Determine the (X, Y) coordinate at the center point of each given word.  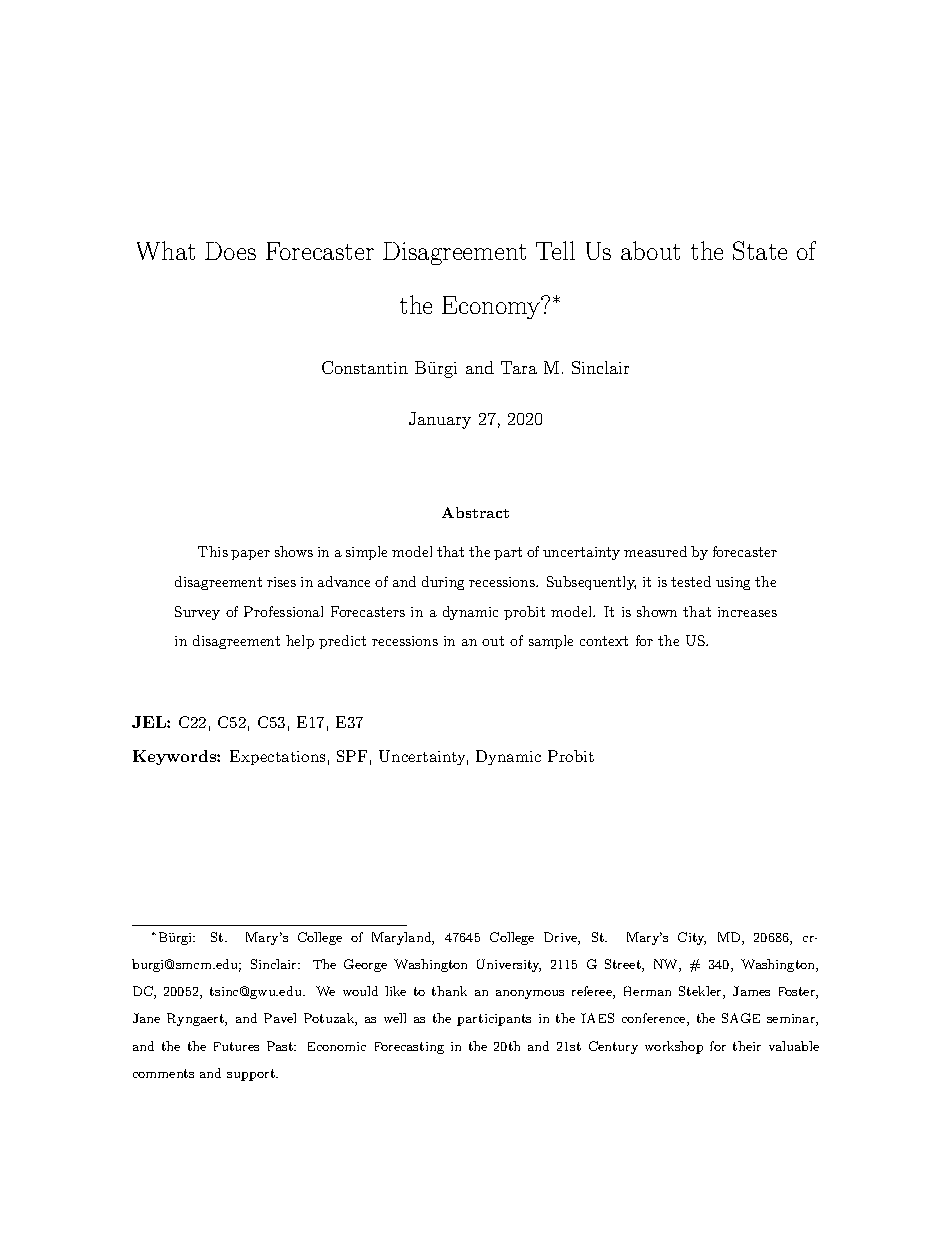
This (213, 551)
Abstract (475, 512)
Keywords (175, 757)
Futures (236, 1046)
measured (655, 551)
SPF (352, 756)
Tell (555, 250)
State (760, 250)
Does (230, 251)
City (692, 938)
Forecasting (409, 1048)
